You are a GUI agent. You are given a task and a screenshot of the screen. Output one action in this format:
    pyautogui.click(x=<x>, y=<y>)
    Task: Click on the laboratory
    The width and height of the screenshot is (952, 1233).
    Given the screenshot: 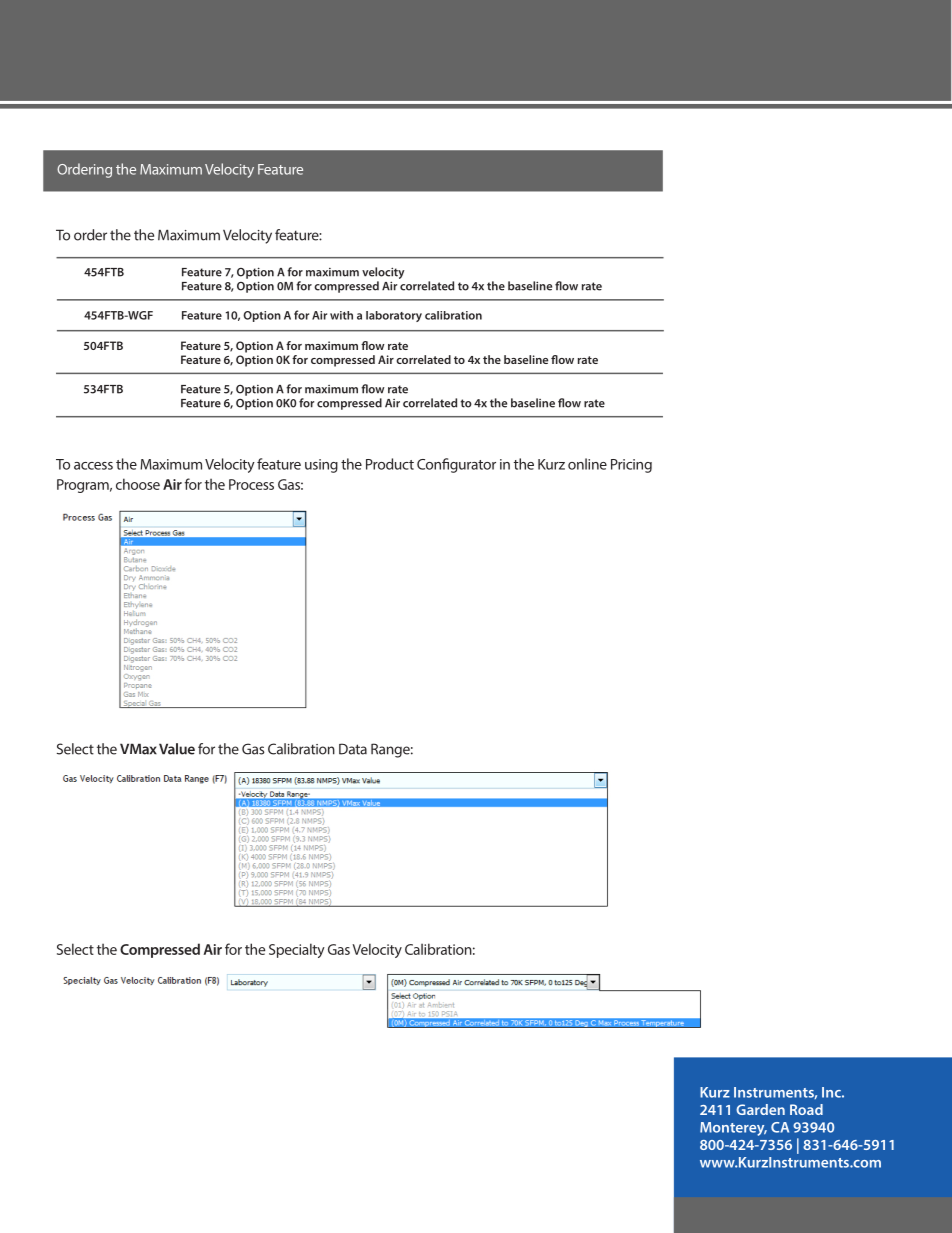 What is the action you would take?
    pyautogui.click(x=394, y=316)
